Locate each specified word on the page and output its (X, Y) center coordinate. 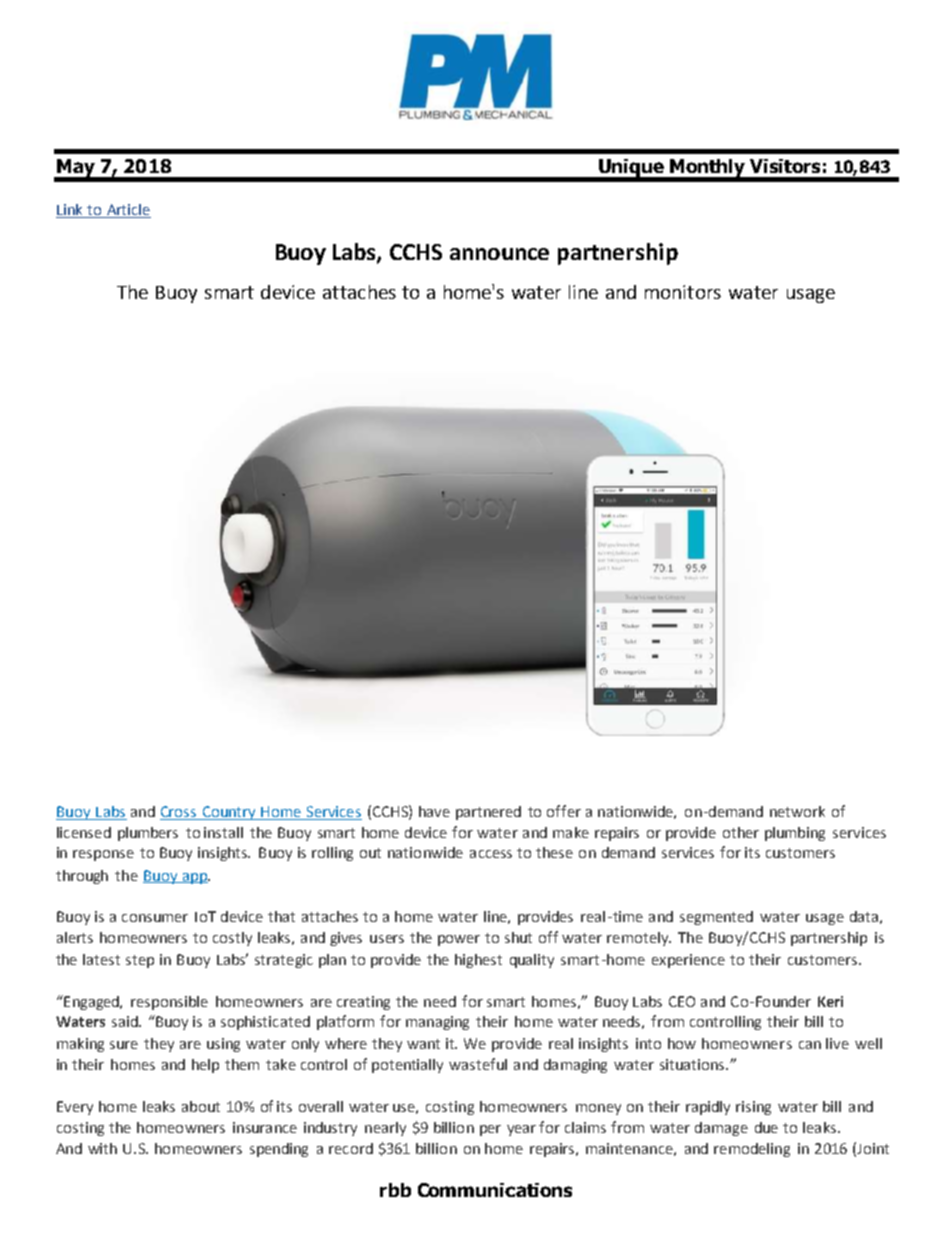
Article (127, 211)
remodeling (752, 1150)
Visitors (785, 166)
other (741, 832)
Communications (495, 1190)
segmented (716, 918)
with (102, 1148)
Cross (179, 813)
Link (69, 209)
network (797, 811)
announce (499, 254)
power (459, 940)
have (434, 811)
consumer (155, 918)
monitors (683, 292)
